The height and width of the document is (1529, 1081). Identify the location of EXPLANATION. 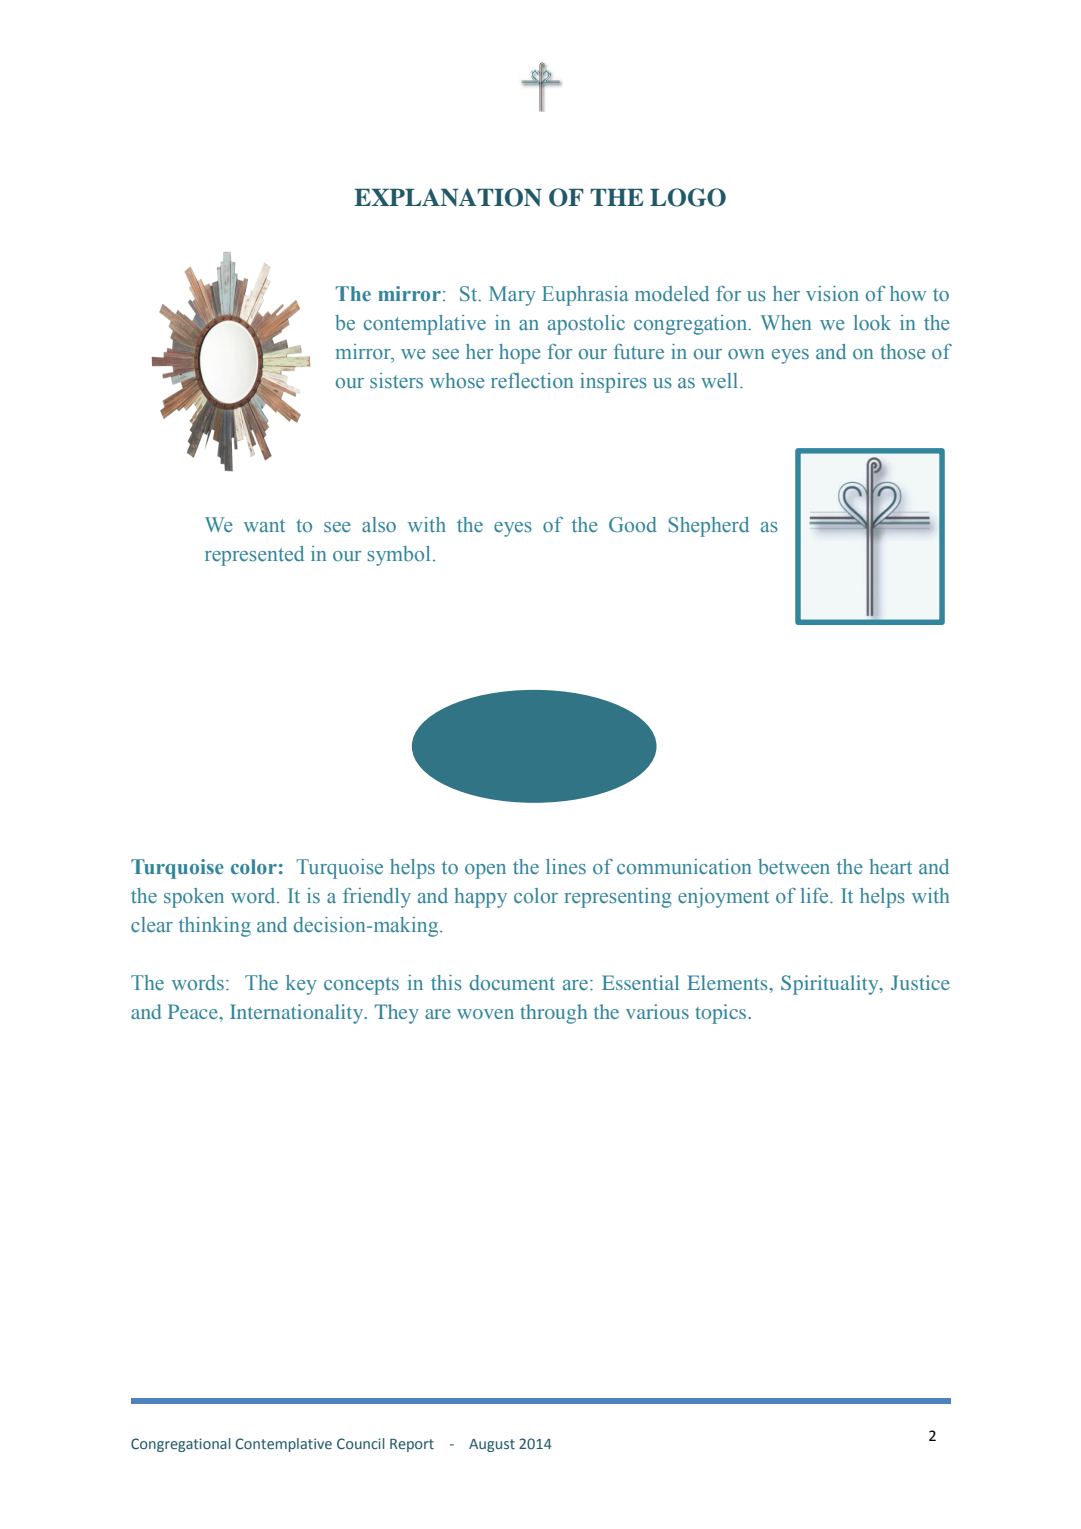
(448, 197).
